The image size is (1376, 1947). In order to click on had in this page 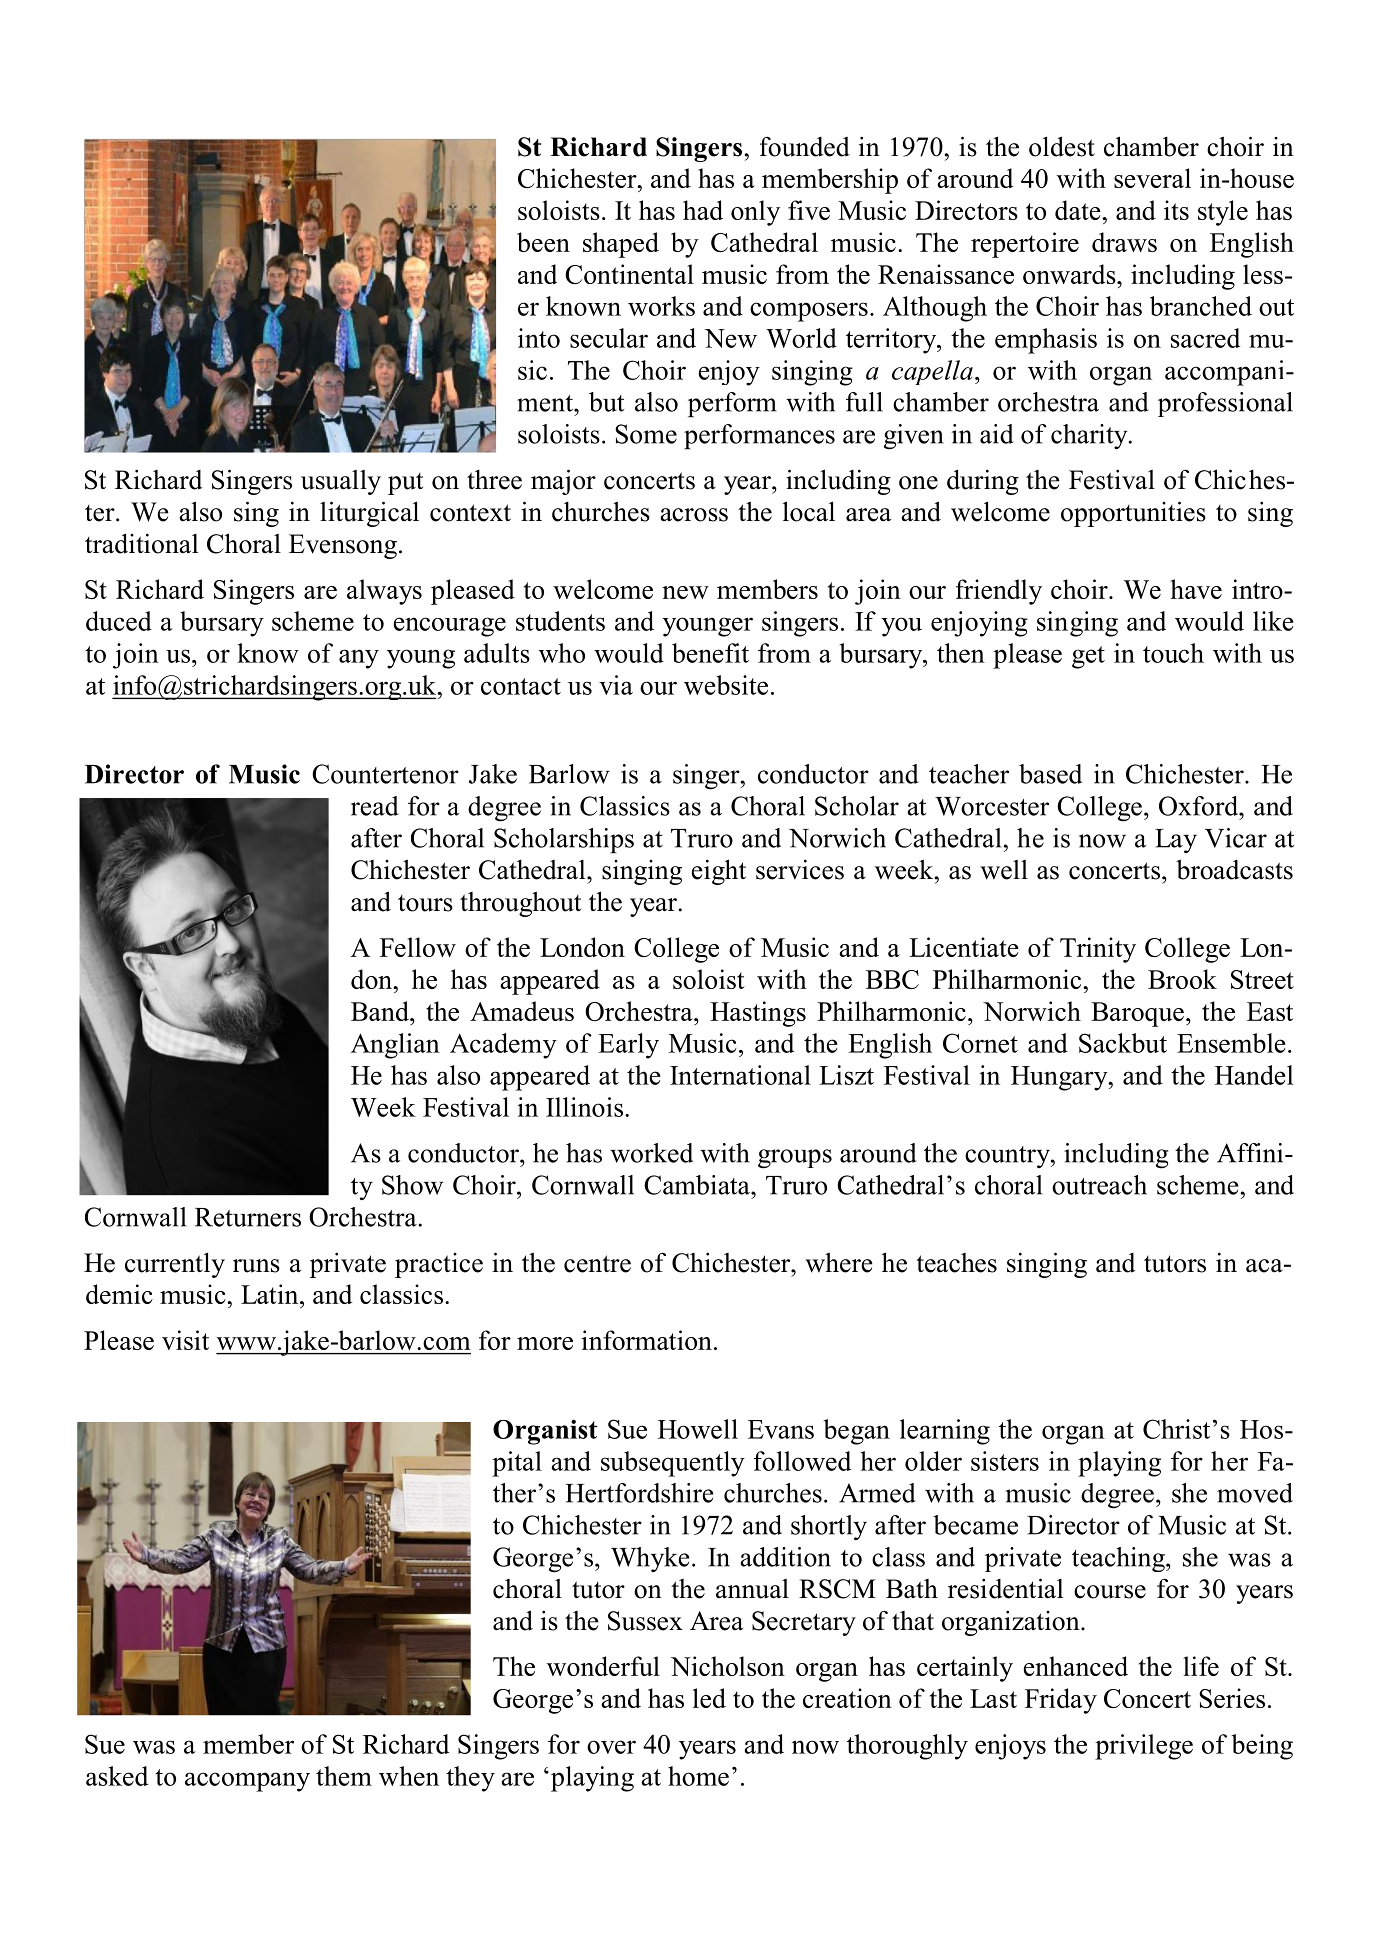, I will do `click(703, 210)`.
